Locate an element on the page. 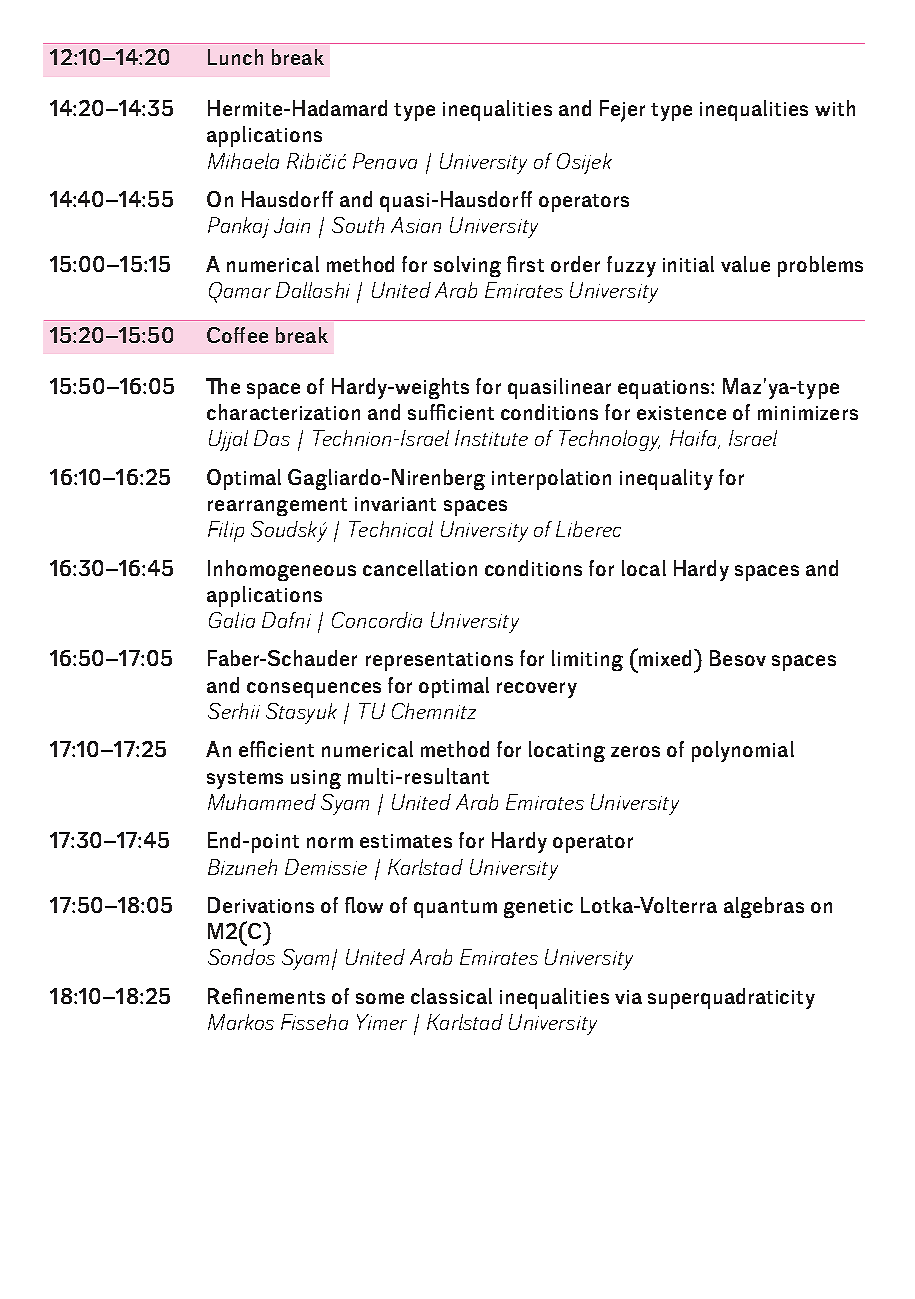  consequences is located at coordinates (314, 690).
